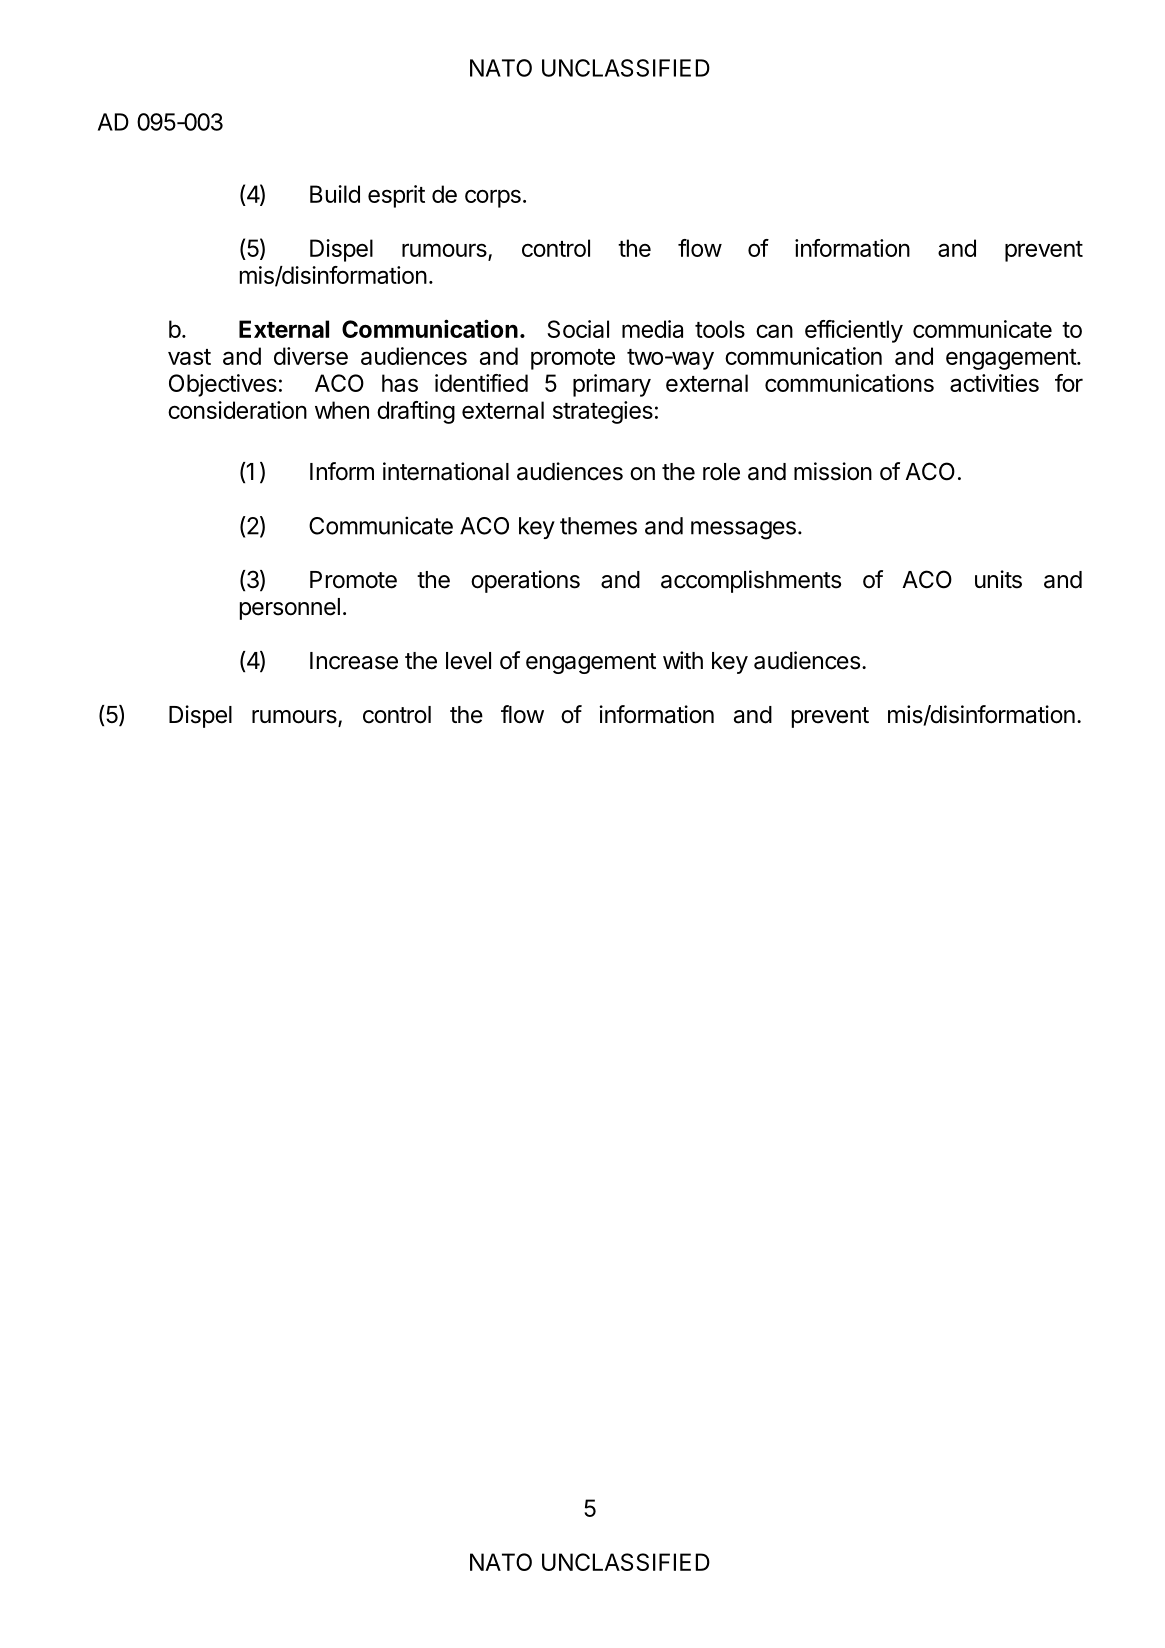  What do you see at coordinates (493, 198) in the page?
I see `corps` at bounding box center [493, 198].
